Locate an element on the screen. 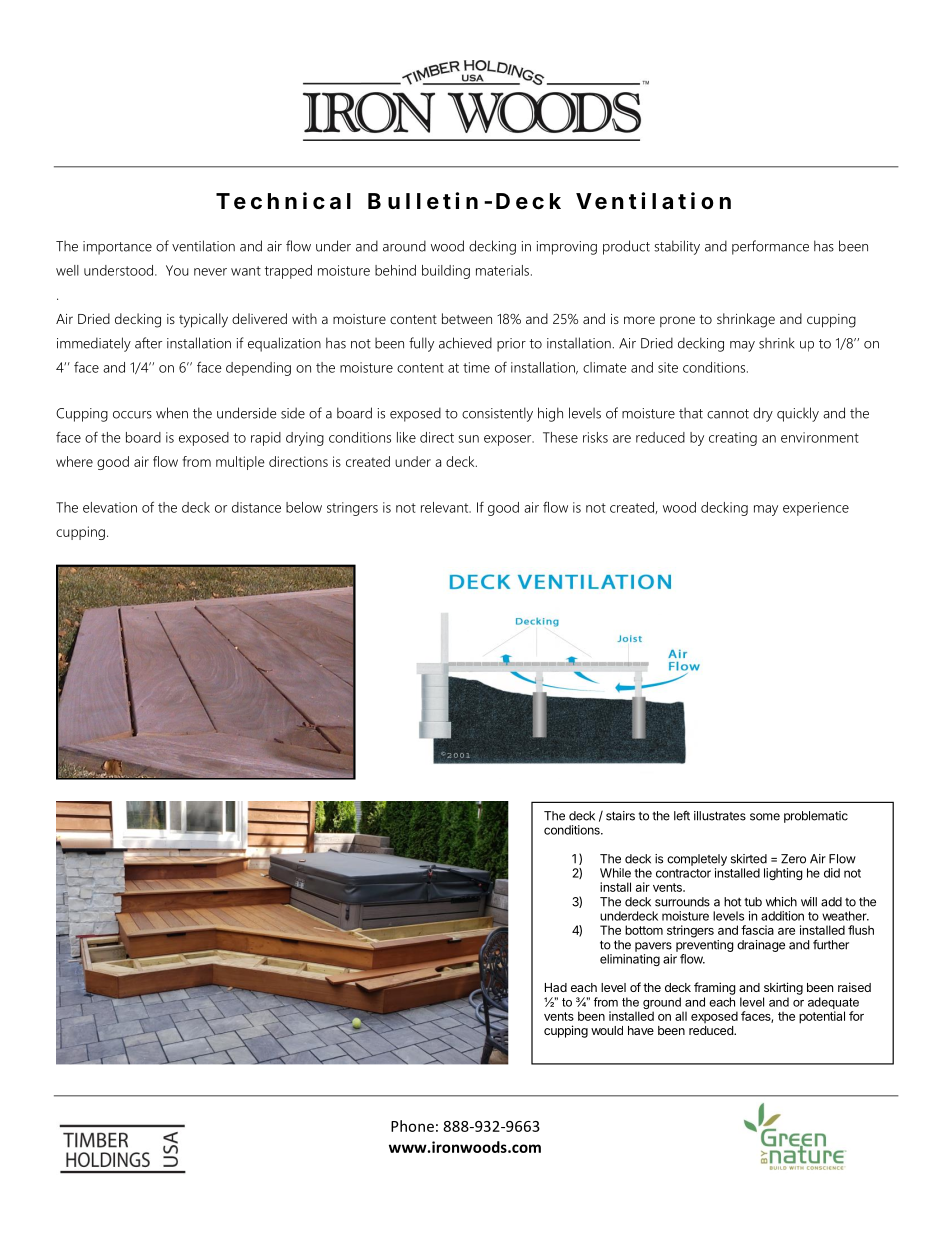 This screenshot has width=952, height=1233. performance is located at coordinates (770, 247).
